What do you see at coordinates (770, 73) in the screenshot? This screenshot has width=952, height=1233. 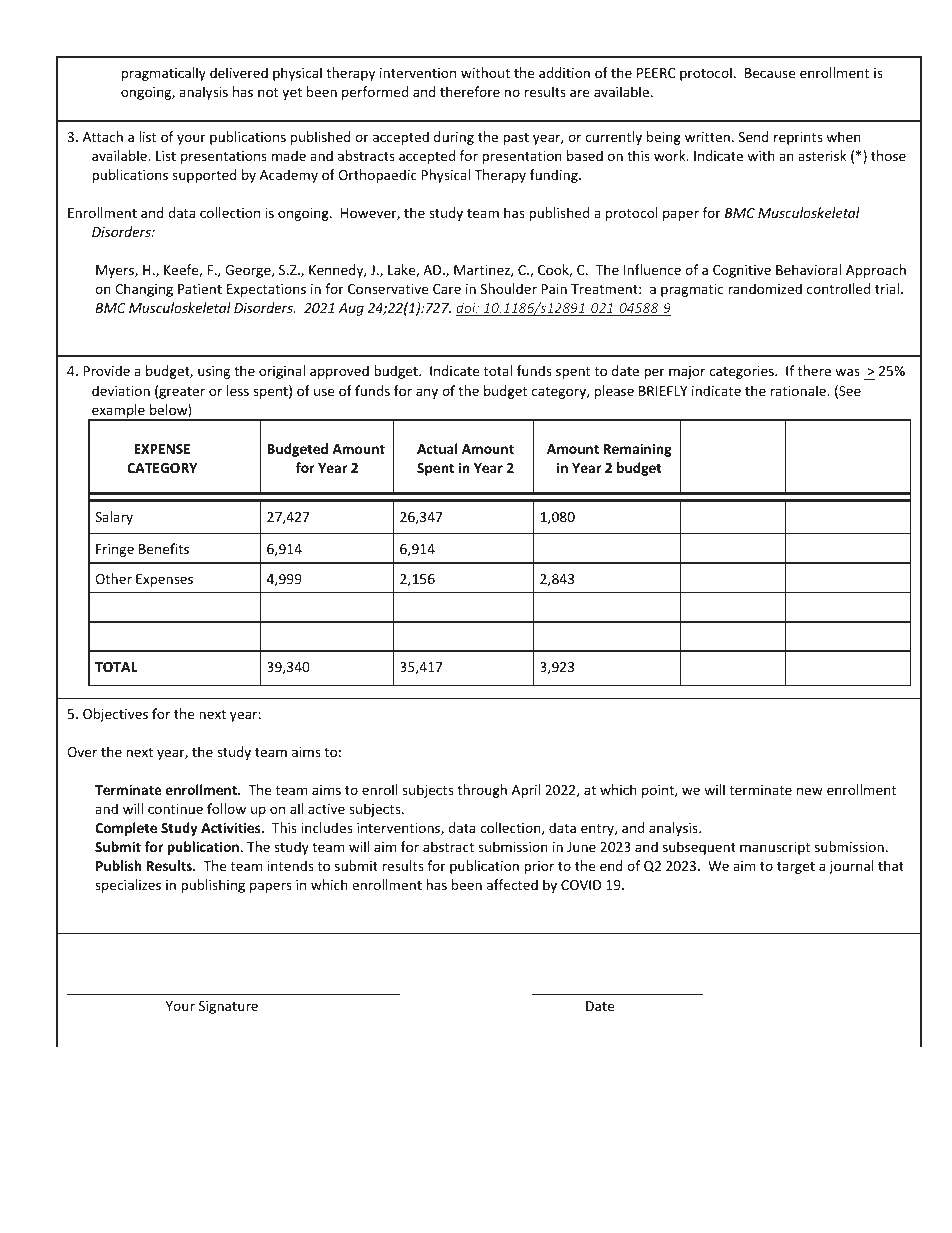 I see `Because` at bounding box center [770, 73].
